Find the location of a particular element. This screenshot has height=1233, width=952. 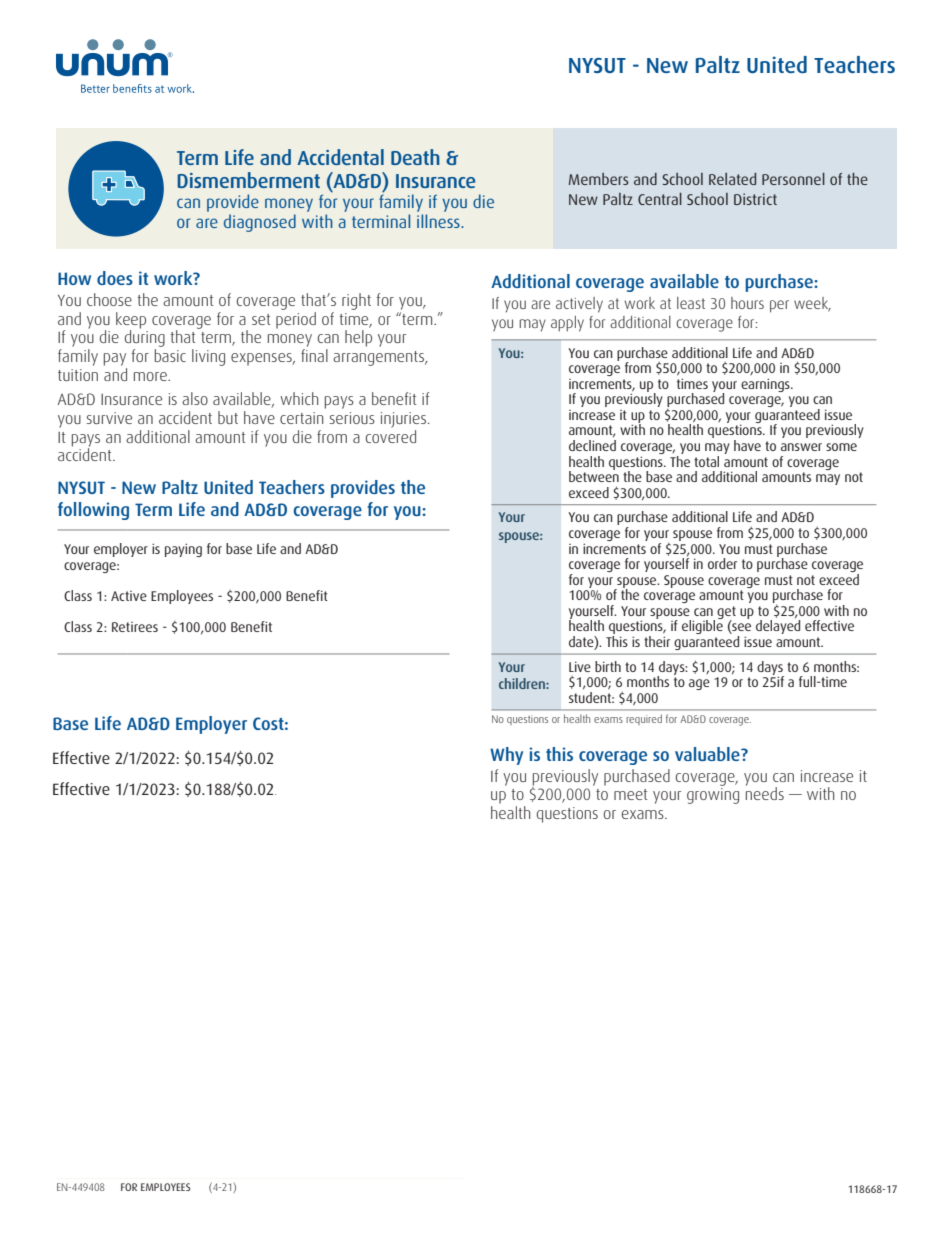

Members is located at coordinates (599, 179).
